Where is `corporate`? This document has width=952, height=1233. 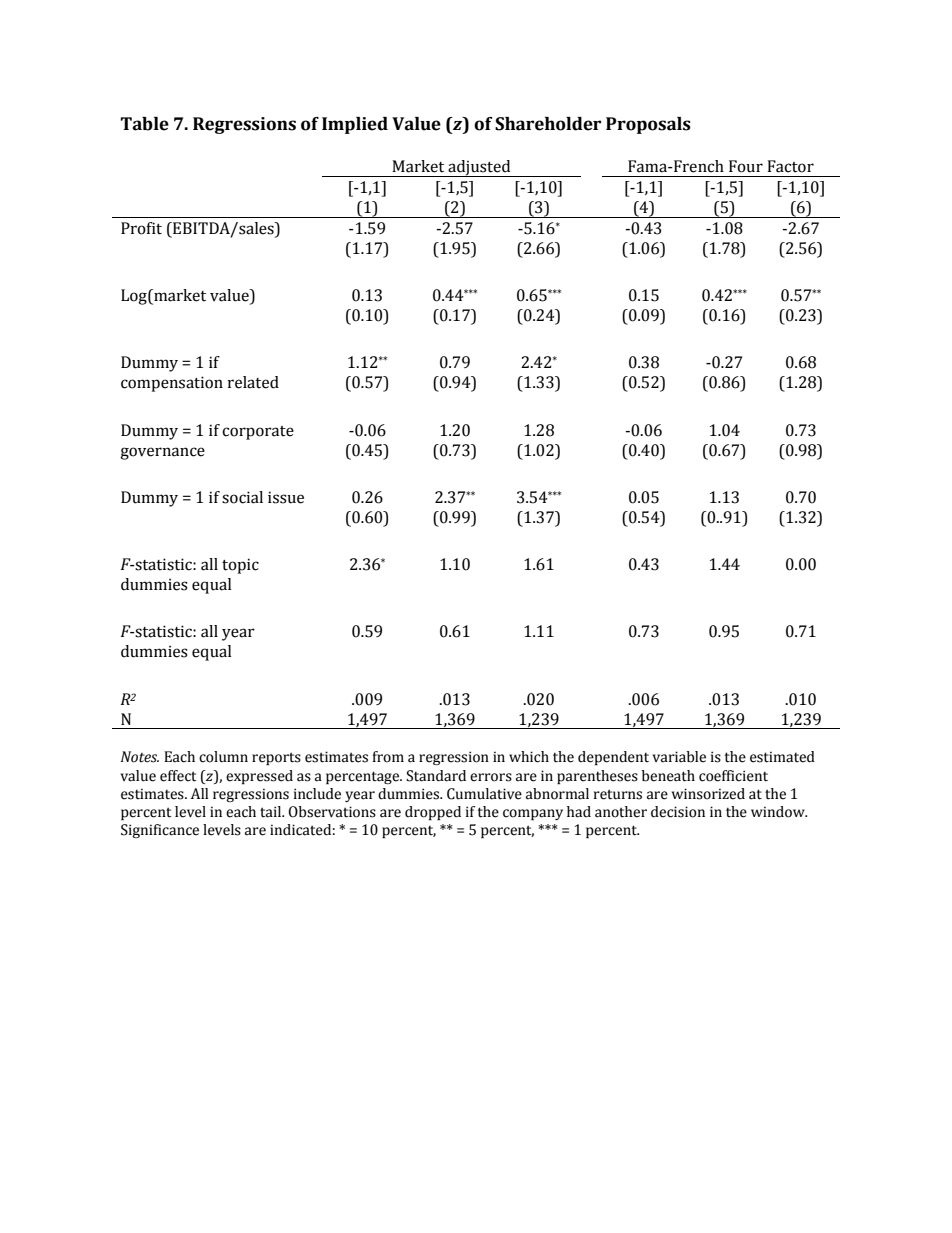
corporate is located at coordinates (258, 433).
